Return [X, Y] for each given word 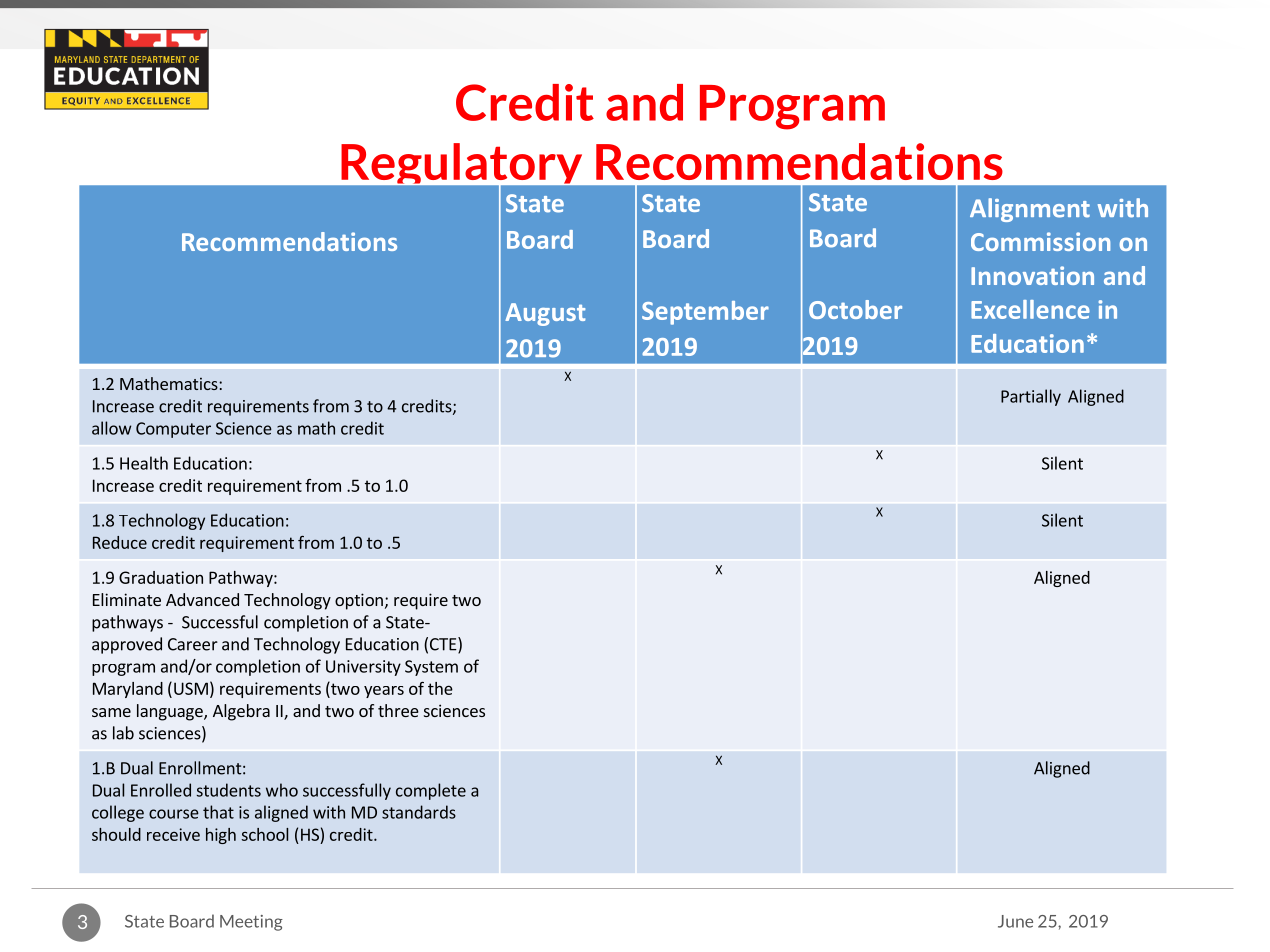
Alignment [1030, 210]
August [545, 314]
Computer [173, 430]
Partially [1031, 397]
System [431, 668]
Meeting [251, 923]
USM [191, 688]
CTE [444, 645]
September [705, 313]
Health [144, 463]
